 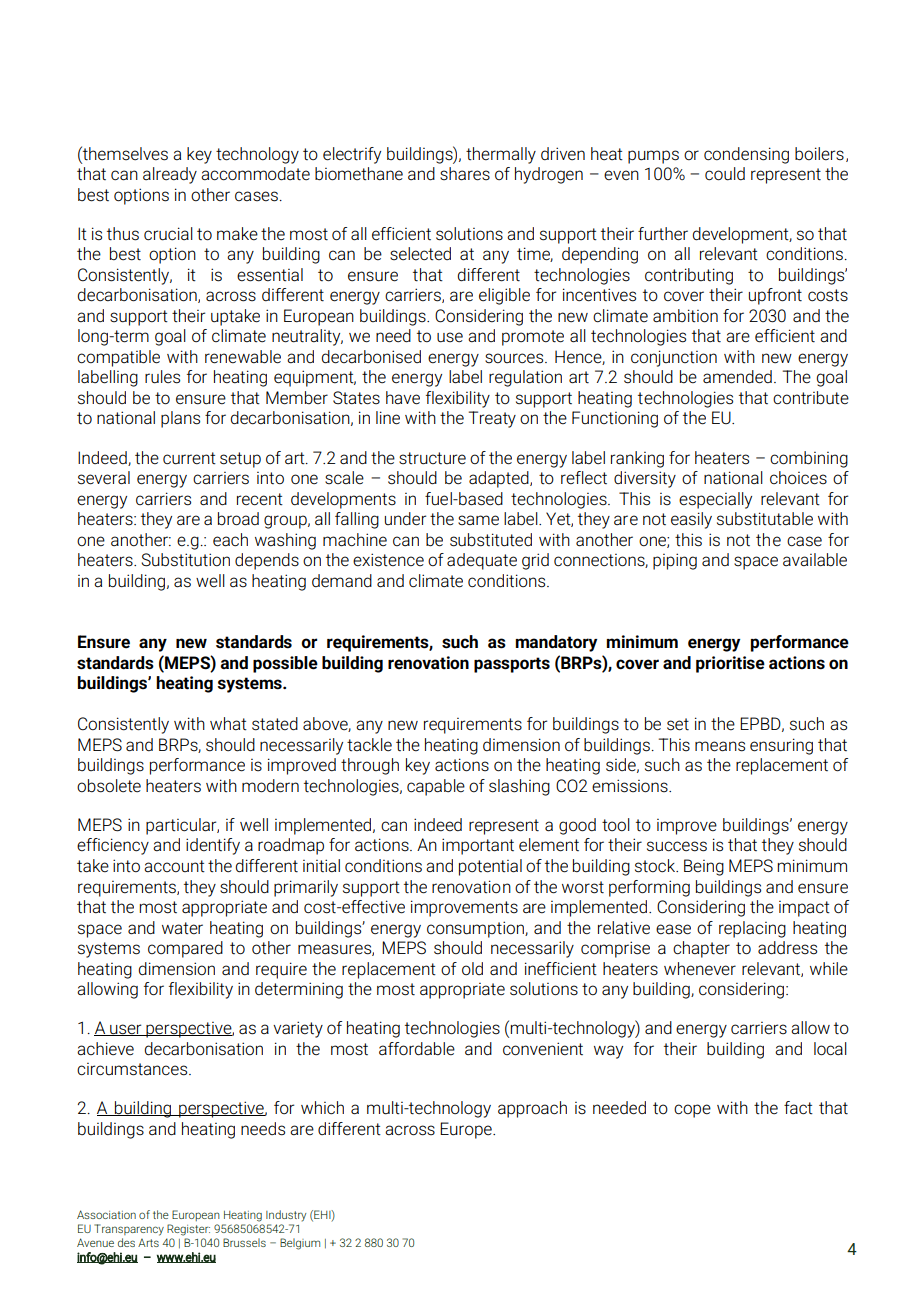 What do you see at coordinates (228, 724) in the screenshot?
I see `what` at bounding box center [228, 724].
